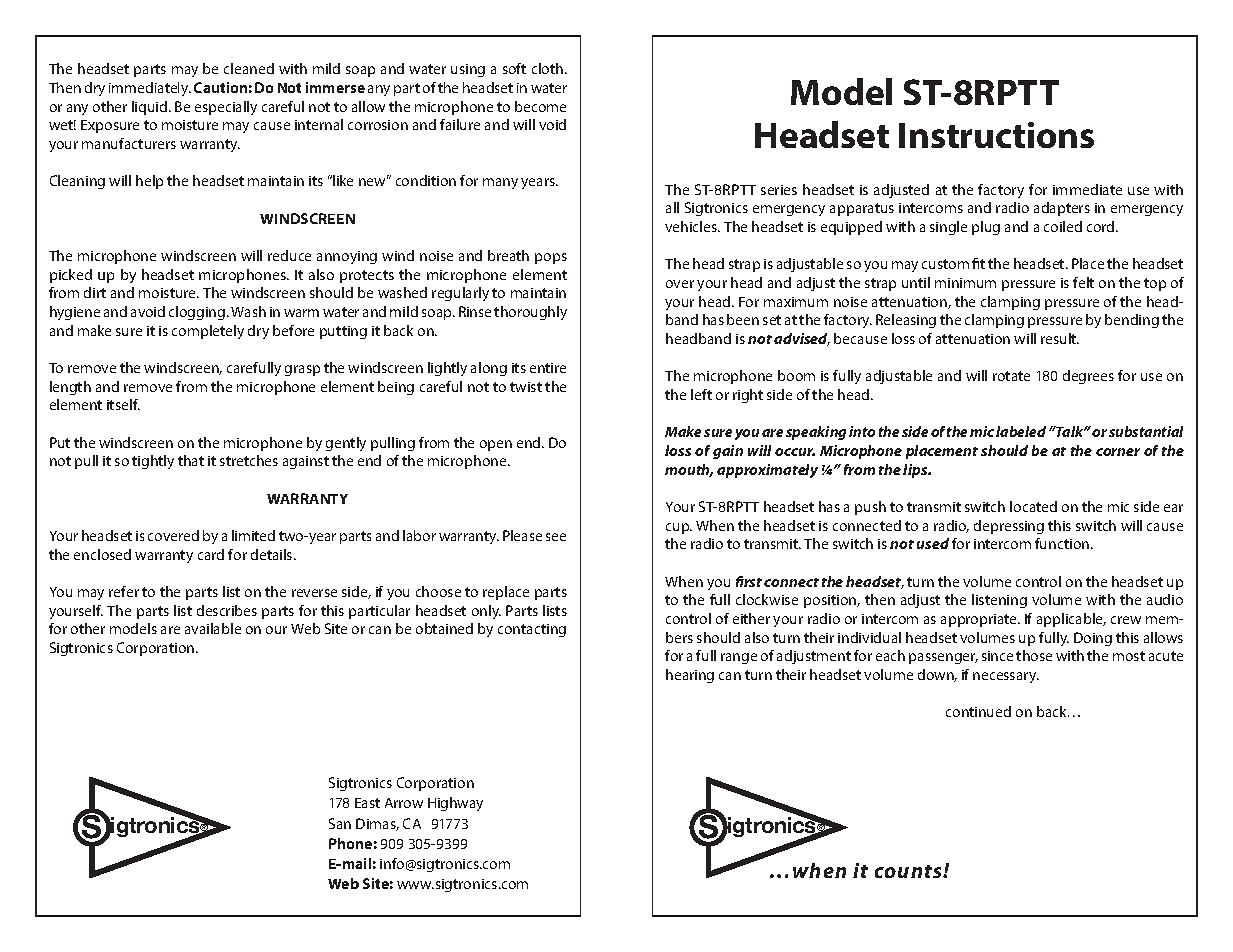 The height and width of the screenshot is (952, 1233). I want to click on corner, so click(1118, 452).
